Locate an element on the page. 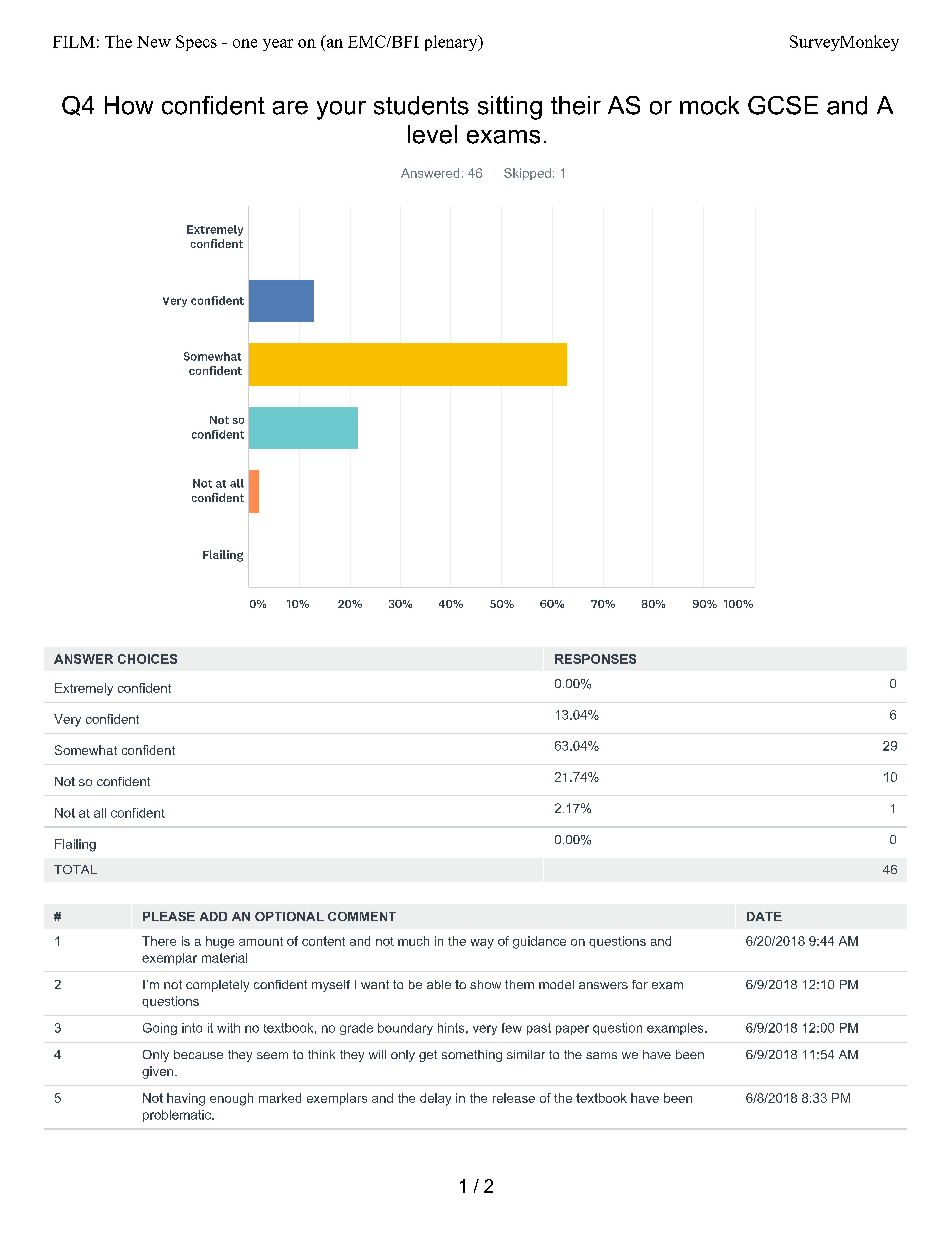 The image size is (952, 1233). CHOICES is located at coordinates (147, 659).
